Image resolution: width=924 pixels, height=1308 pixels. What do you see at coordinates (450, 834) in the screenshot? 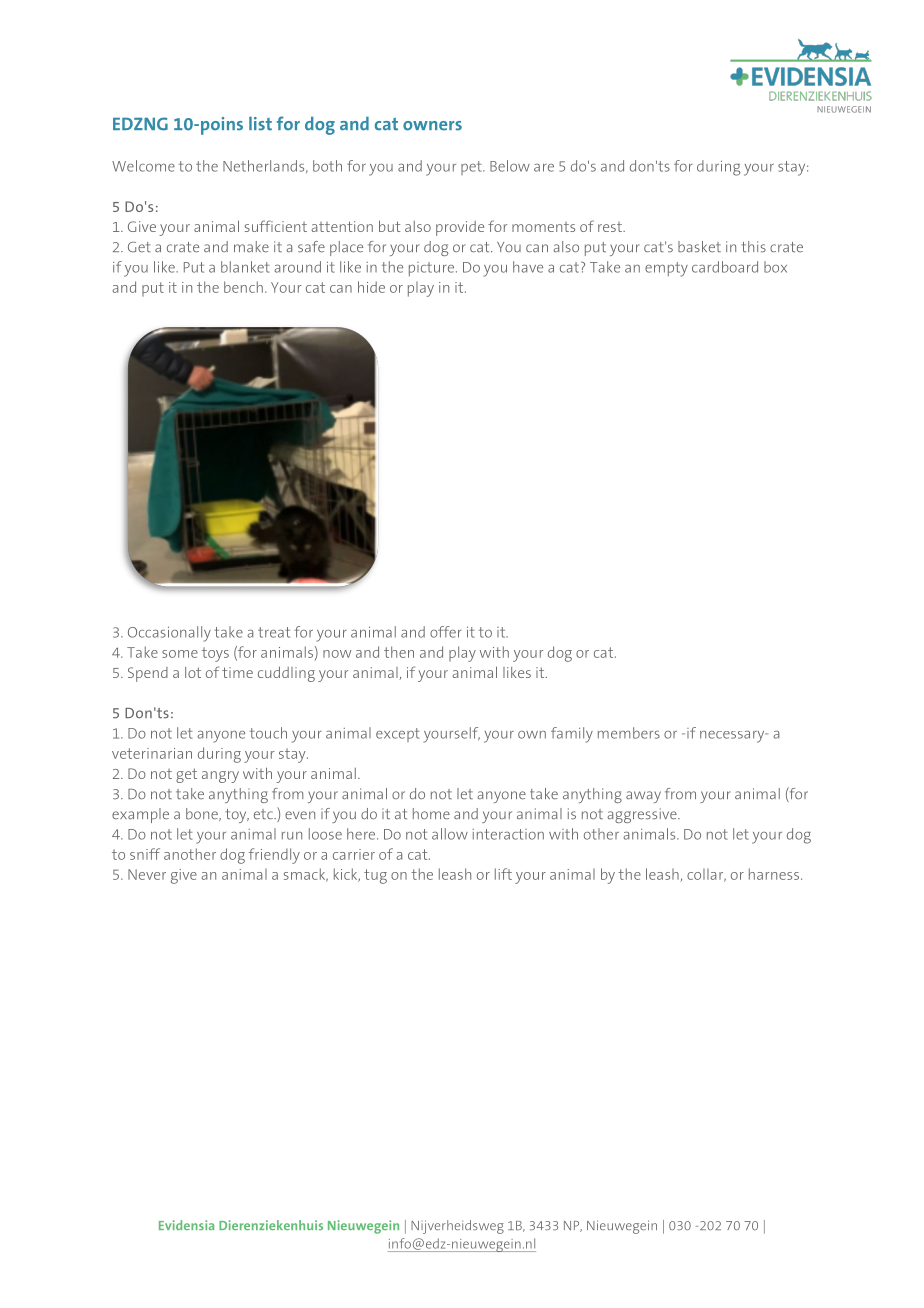
I see `allow` at bounding box center [450, 834].
